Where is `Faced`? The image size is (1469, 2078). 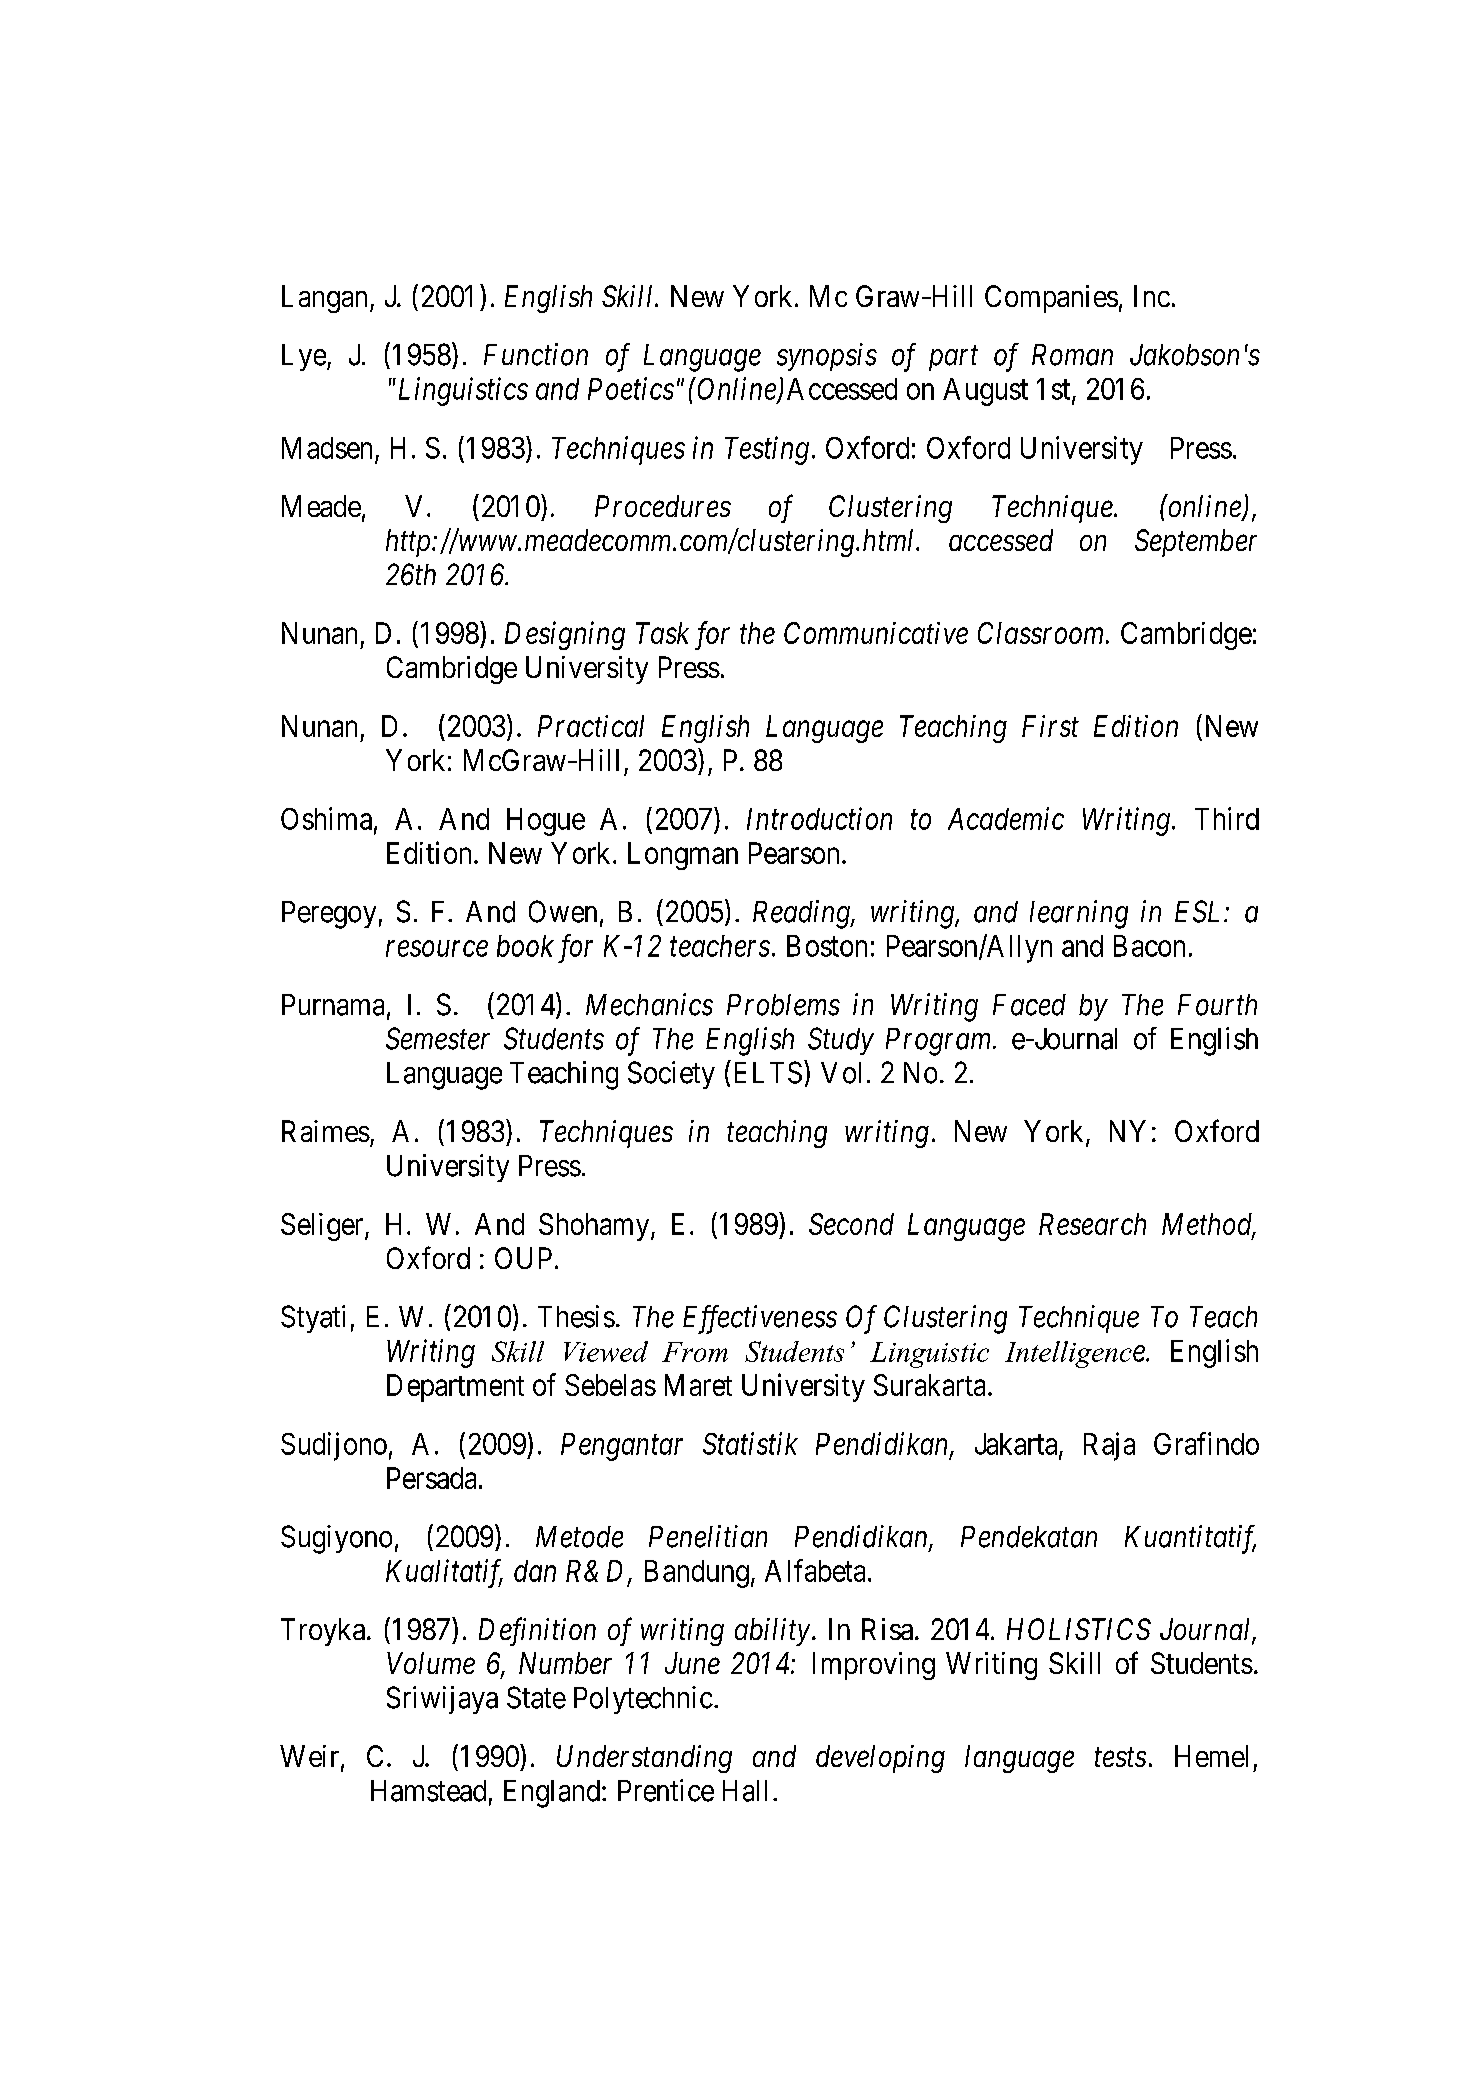
Faced is located at coordinates (1029, 1005).
